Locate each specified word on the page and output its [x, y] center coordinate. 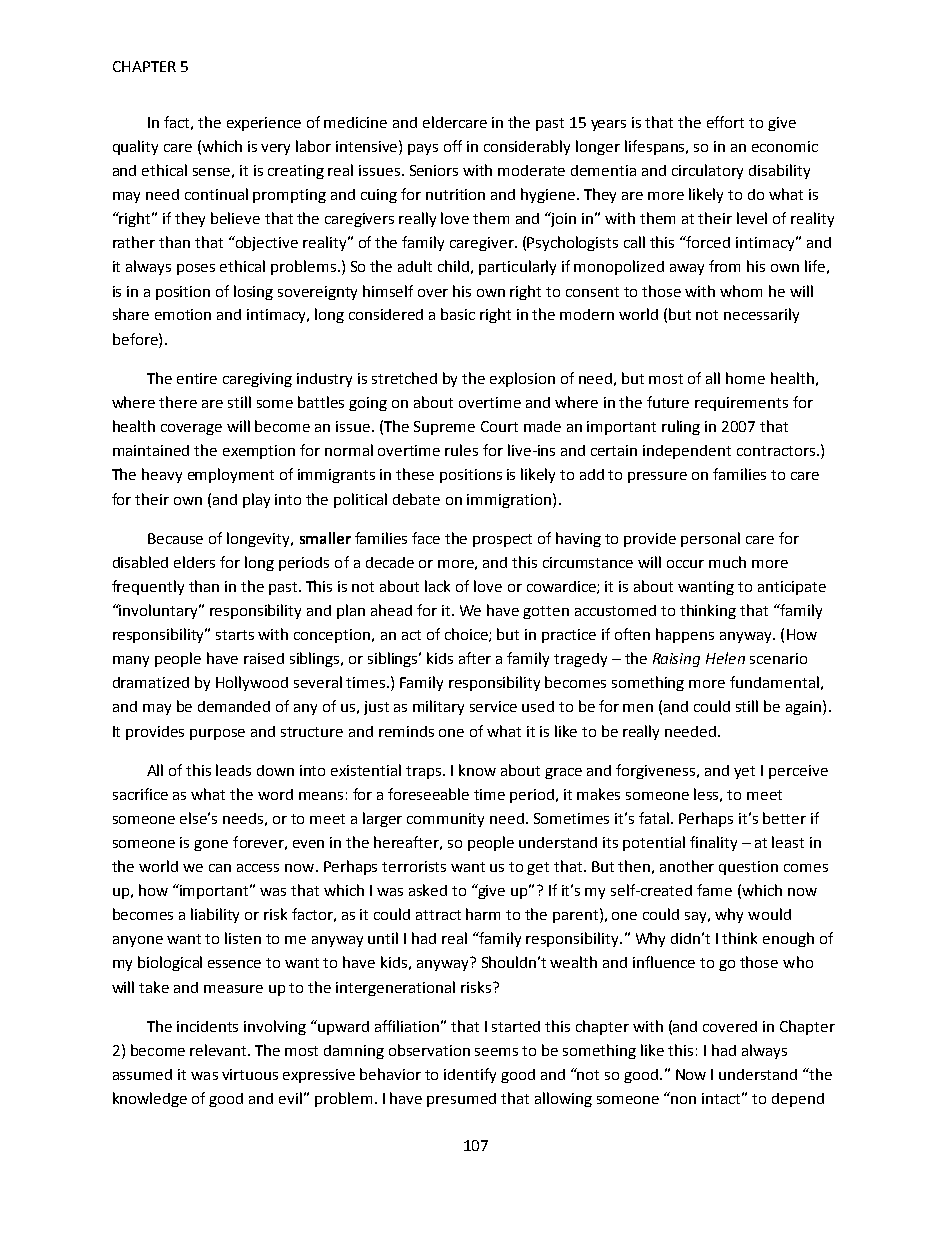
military [438, 707]
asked [428, 890]
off [453, 146]
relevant [219, 1050]
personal [710, 539]
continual [216, 194]
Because [175, 538]
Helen [725, 658]
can [220, 868]
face [426, 538]
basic [458, 314]
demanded [234, 706]
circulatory [707, 171]
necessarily [761, 315]
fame [714, 890]
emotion [183, 314]
